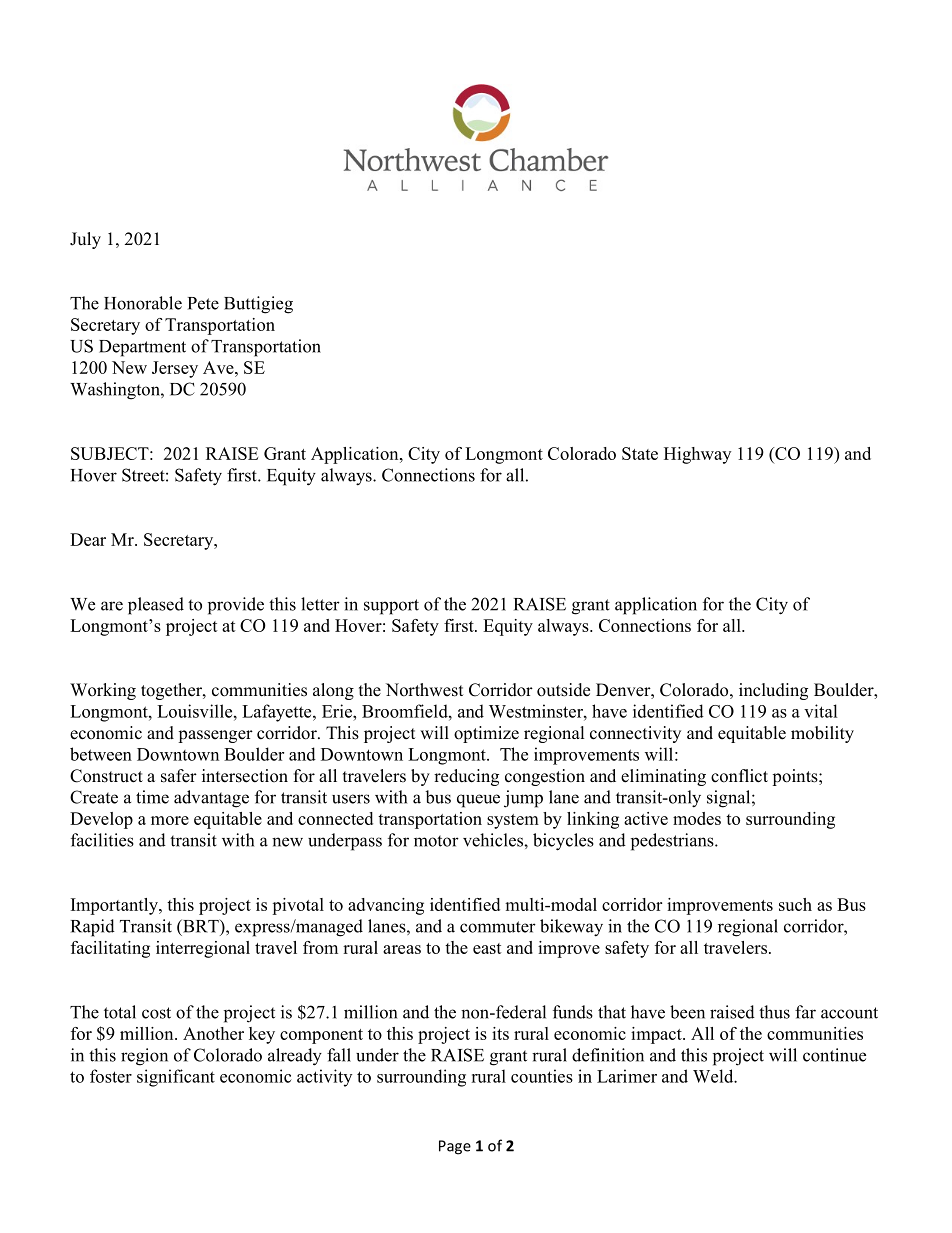 This screenshot has height=1233, width=952. What do you see at coordinates (773, 691) in the screenshot?
I see `including` at bounding box center [773, 691].
